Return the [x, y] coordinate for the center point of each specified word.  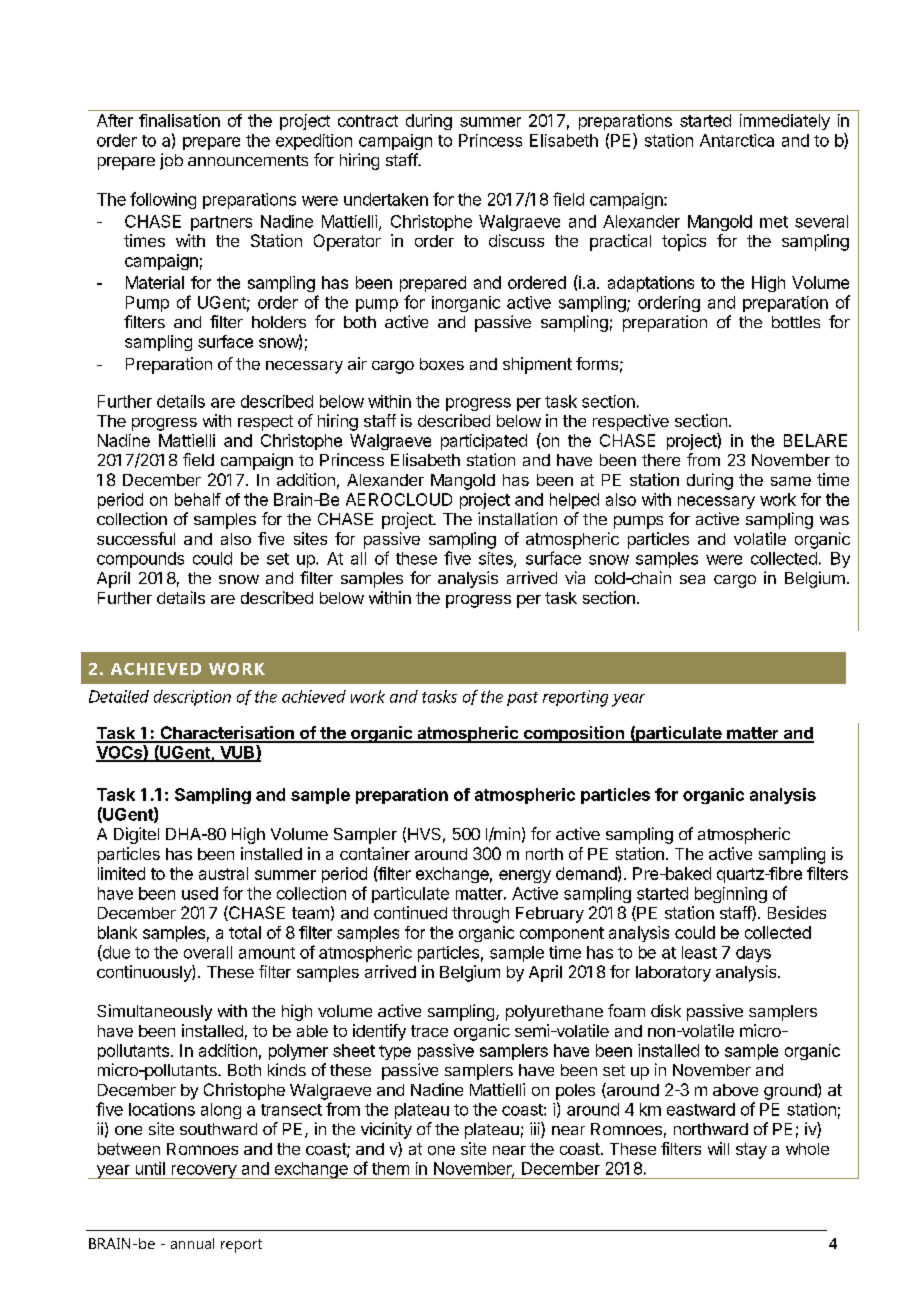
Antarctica [737, 140]
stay [751, 1151]
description [192, 698]
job [171, 161]
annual [192, 1243]
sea [692, 579]
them [390, 1168]
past [522, 699]
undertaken [386, 199]
